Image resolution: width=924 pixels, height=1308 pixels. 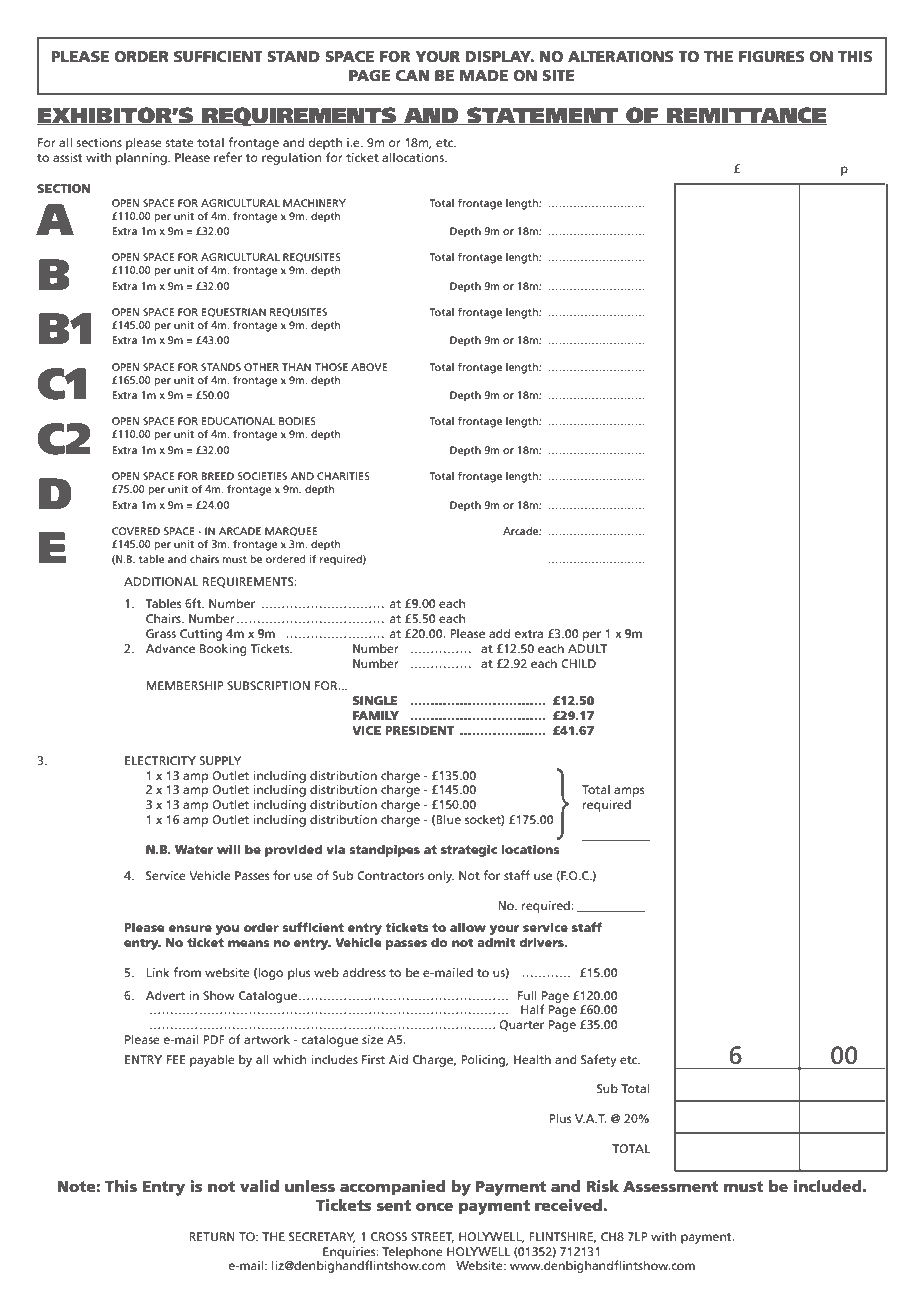 What do you see at coordinates (542, 942) in the screenshot?
I see `drivers` at bounding box center [542, 942].
